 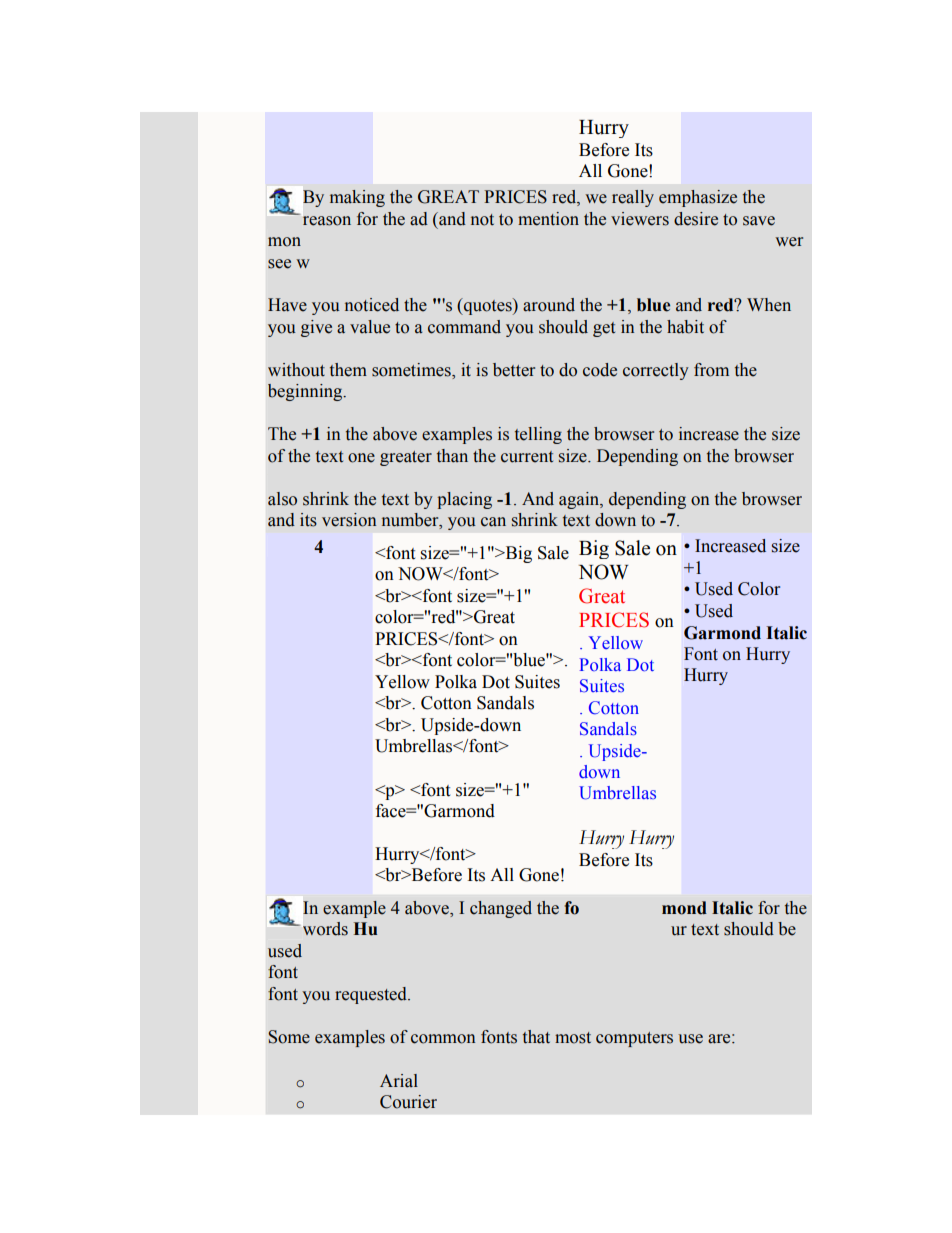 What do you see at coordinates (325, 929) in the page?
I see `words` at bounding box center [325, 929].
